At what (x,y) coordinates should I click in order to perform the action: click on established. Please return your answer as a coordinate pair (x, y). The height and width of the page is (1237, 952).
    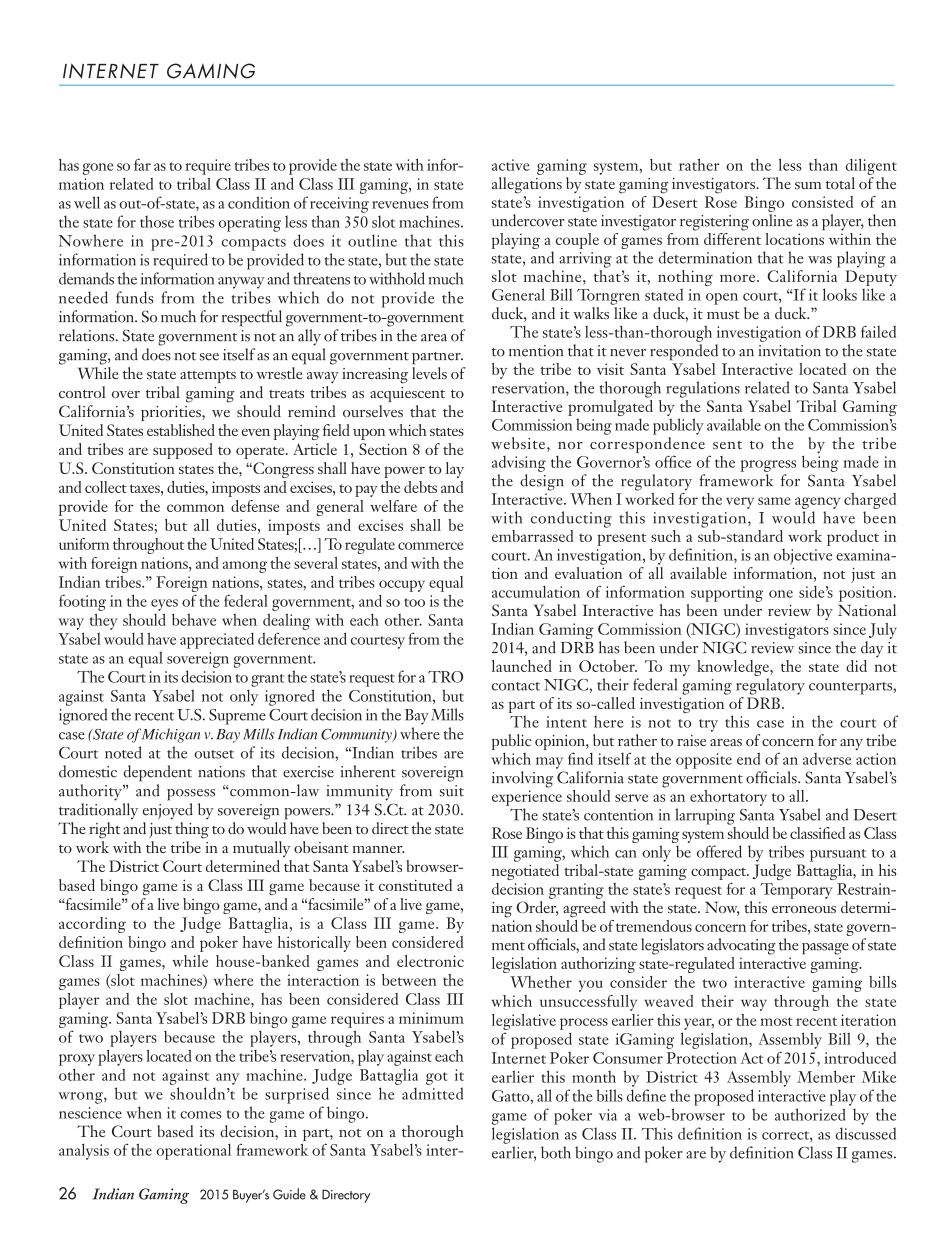
    Looking at the image, I should click on (181, 430).
